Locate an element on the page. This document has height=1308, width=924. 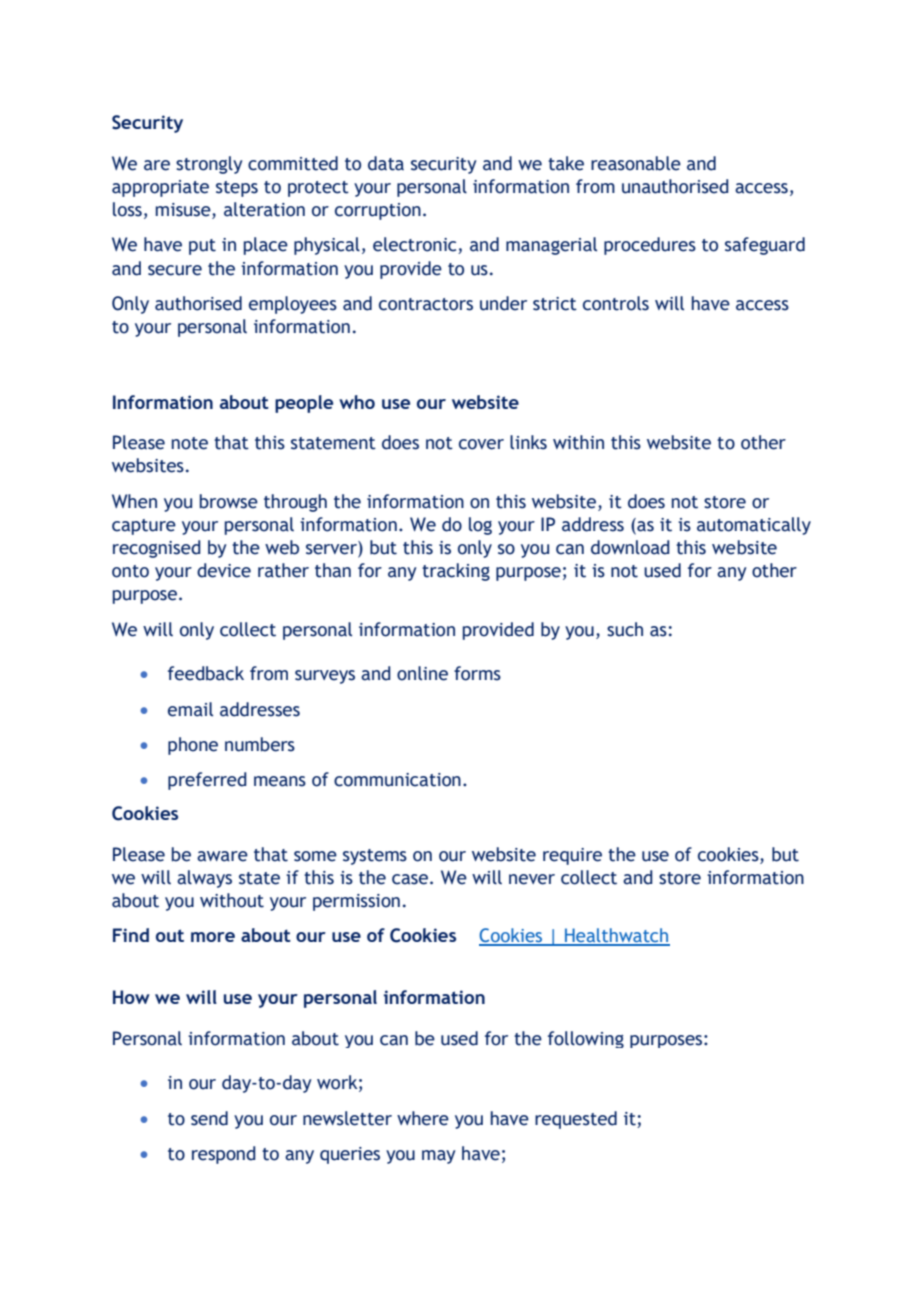
send is located at coordinates (209, 1118).
